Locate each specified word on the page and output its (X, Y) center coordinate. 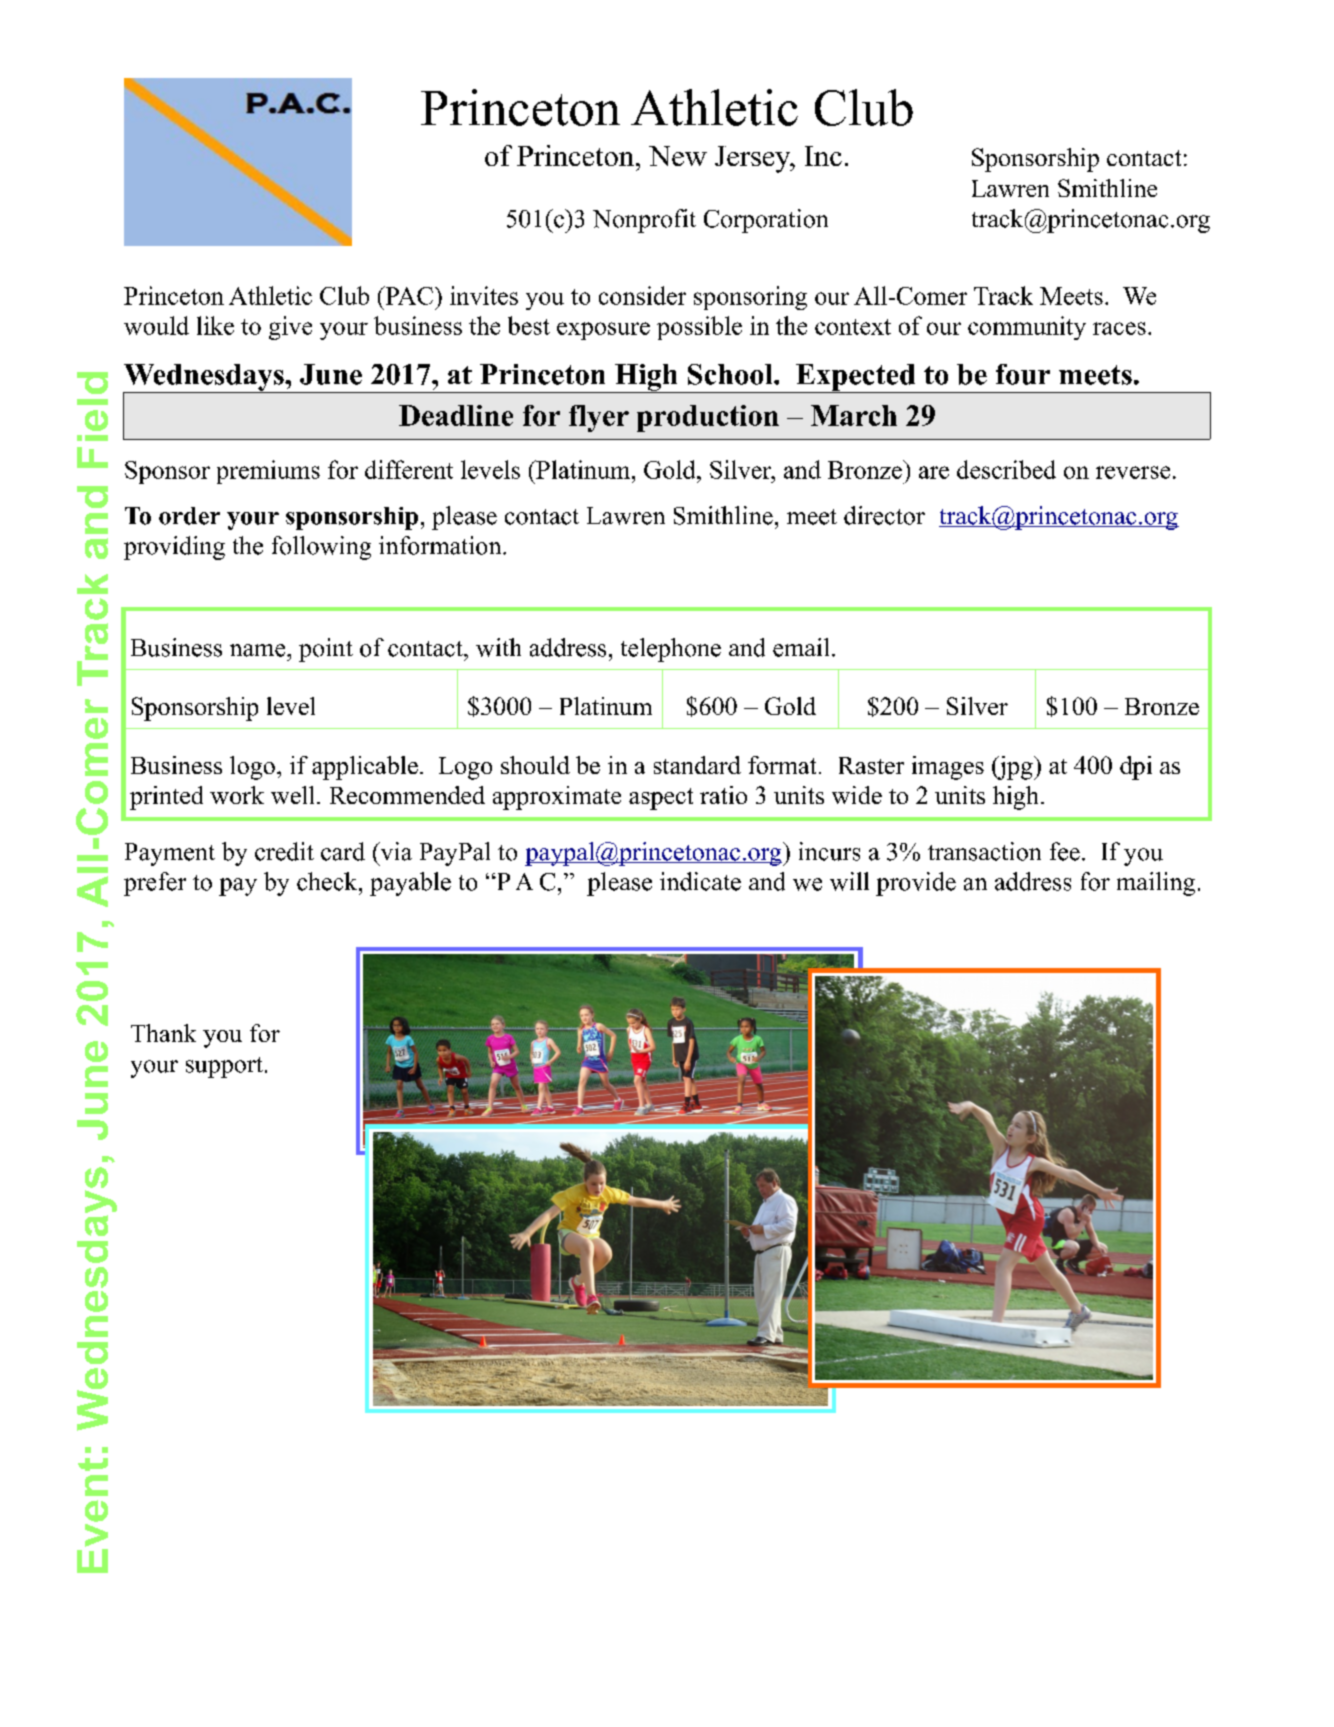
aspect (661, 799)
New (678, 156)
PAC (408, 295)
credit (284, 851)
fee (1065, 851)
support (224, 1067)
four (1023, 374)
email (801, 647)
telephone (671, 650)
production (708, 418)
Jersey (754, 159)
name (259, 650)
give (290, 328)
